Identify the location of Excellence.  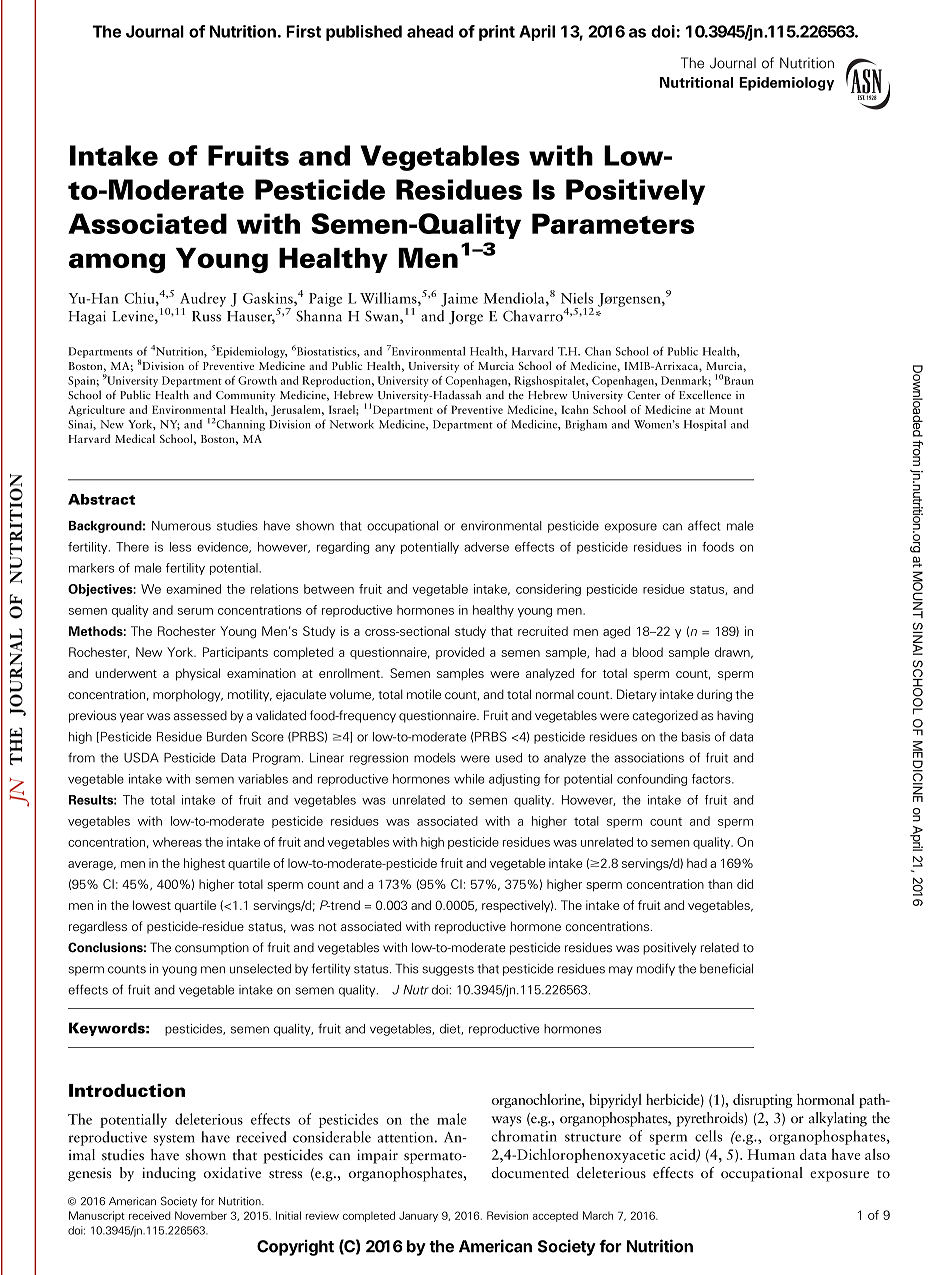
(705, 394).
